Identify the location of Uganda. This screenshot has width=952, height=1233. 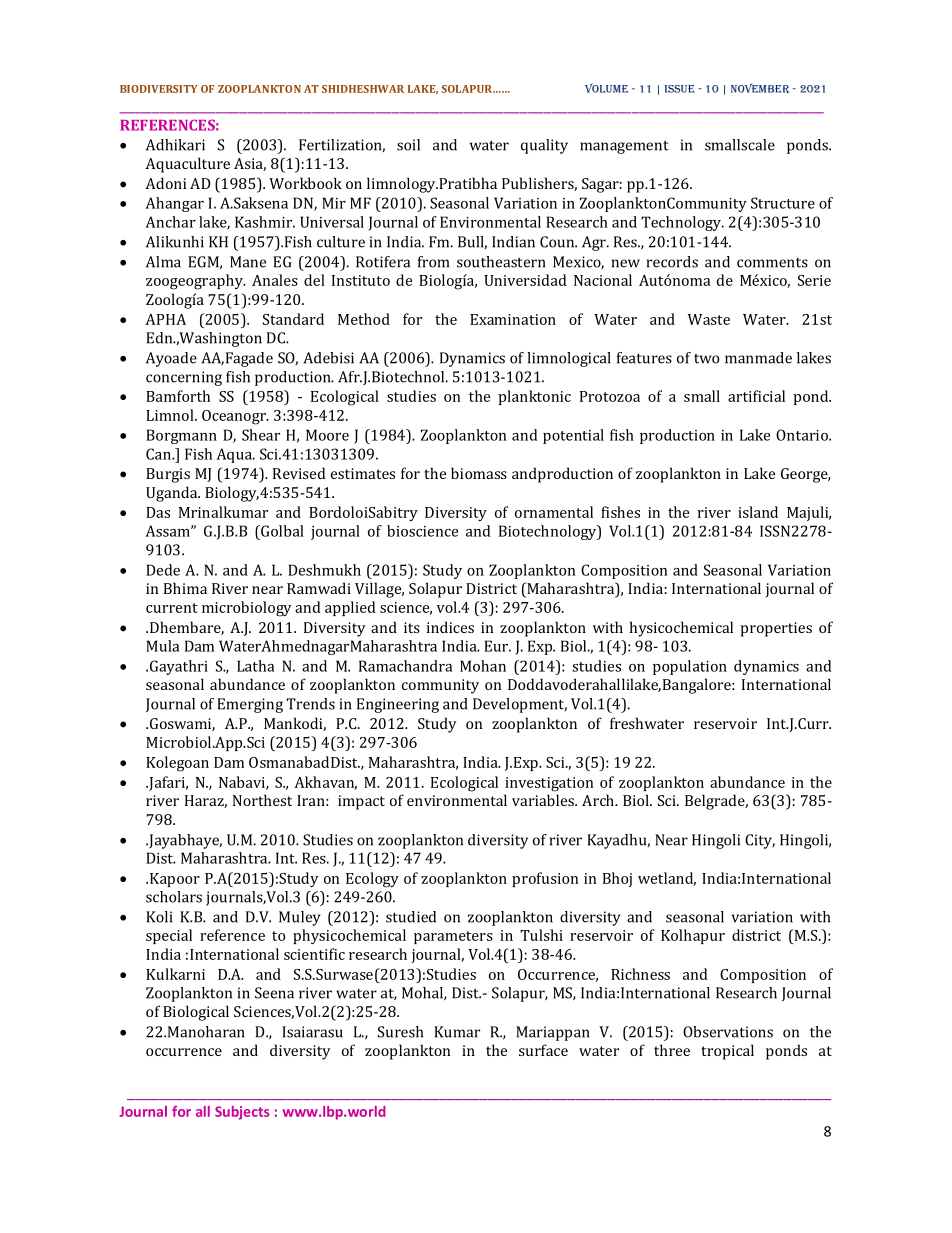
(173, 494).
